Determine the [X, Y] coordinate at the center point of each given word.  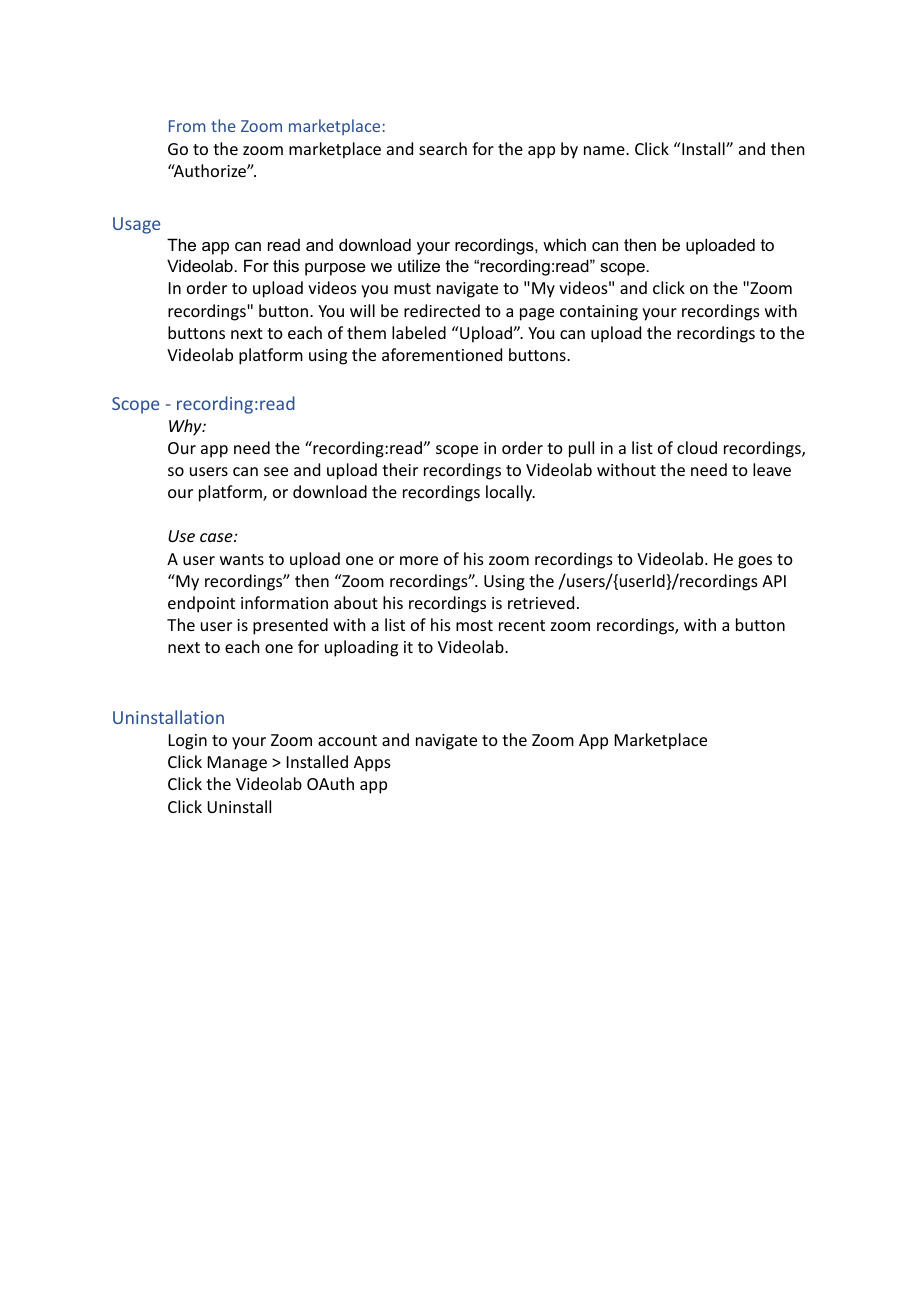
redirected [442, 310]
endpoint [201, 604]
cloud [697, 447]
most [474, 625]
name [605, 150]
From [187, 126]
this [286, 265]
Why [186, 427]
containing [599, 313]
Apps [372, 764]
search [443, 148]
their [400, 469]
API [774, 581]
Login [188, 742]
